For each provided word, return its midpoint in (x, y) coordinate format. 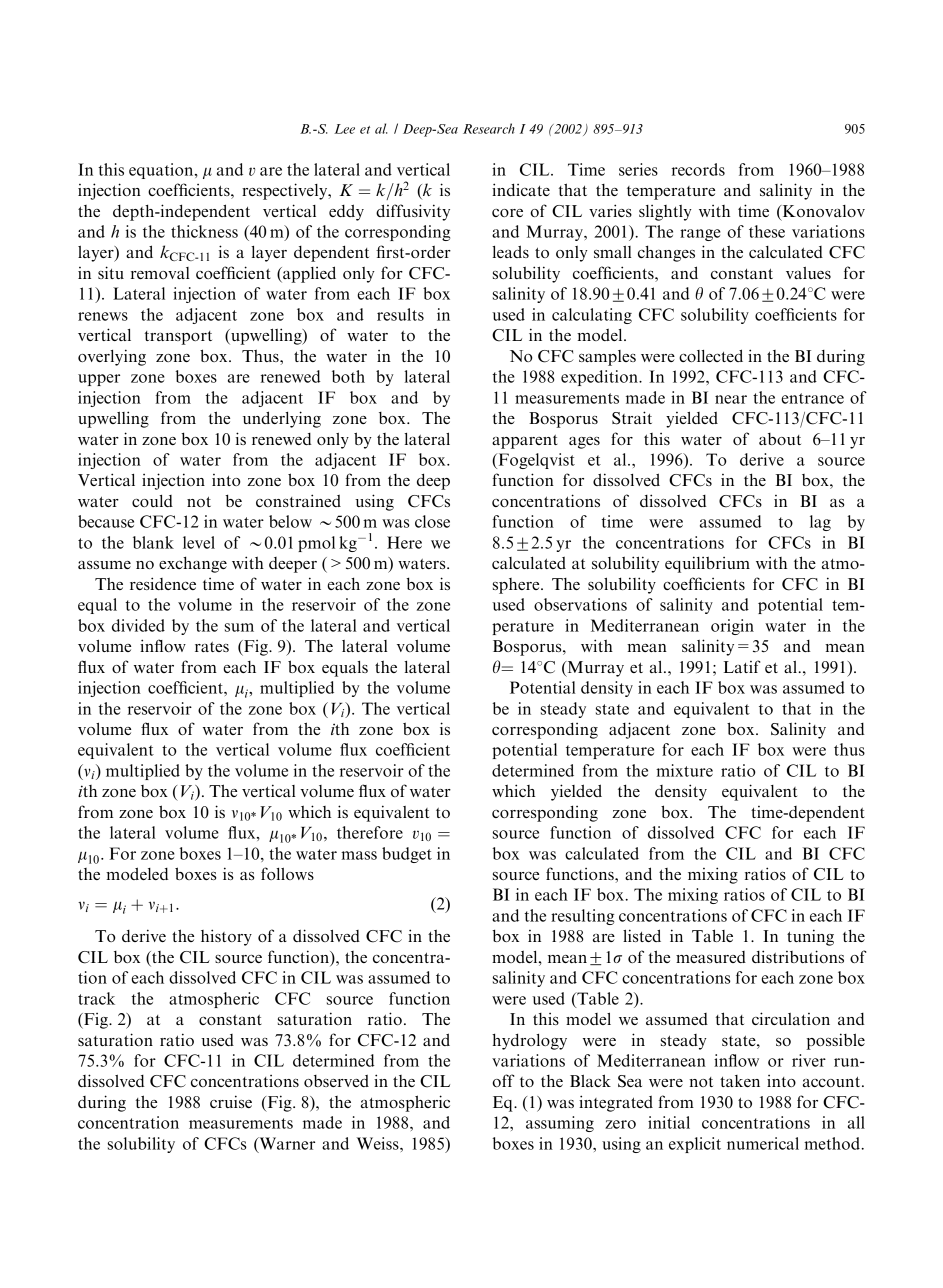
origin (732, 627)
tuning (810, 937)
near (731, 399)
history (226, 937)
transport (178, 338)
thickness (204, 231)
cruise (231, 1101)
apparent (525, 442)
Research (489, 128)
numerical (763, 1143)
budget (407, 855)
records (698, 169)
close (432, 521)
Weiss (379, 1143)
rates (212, 647)
